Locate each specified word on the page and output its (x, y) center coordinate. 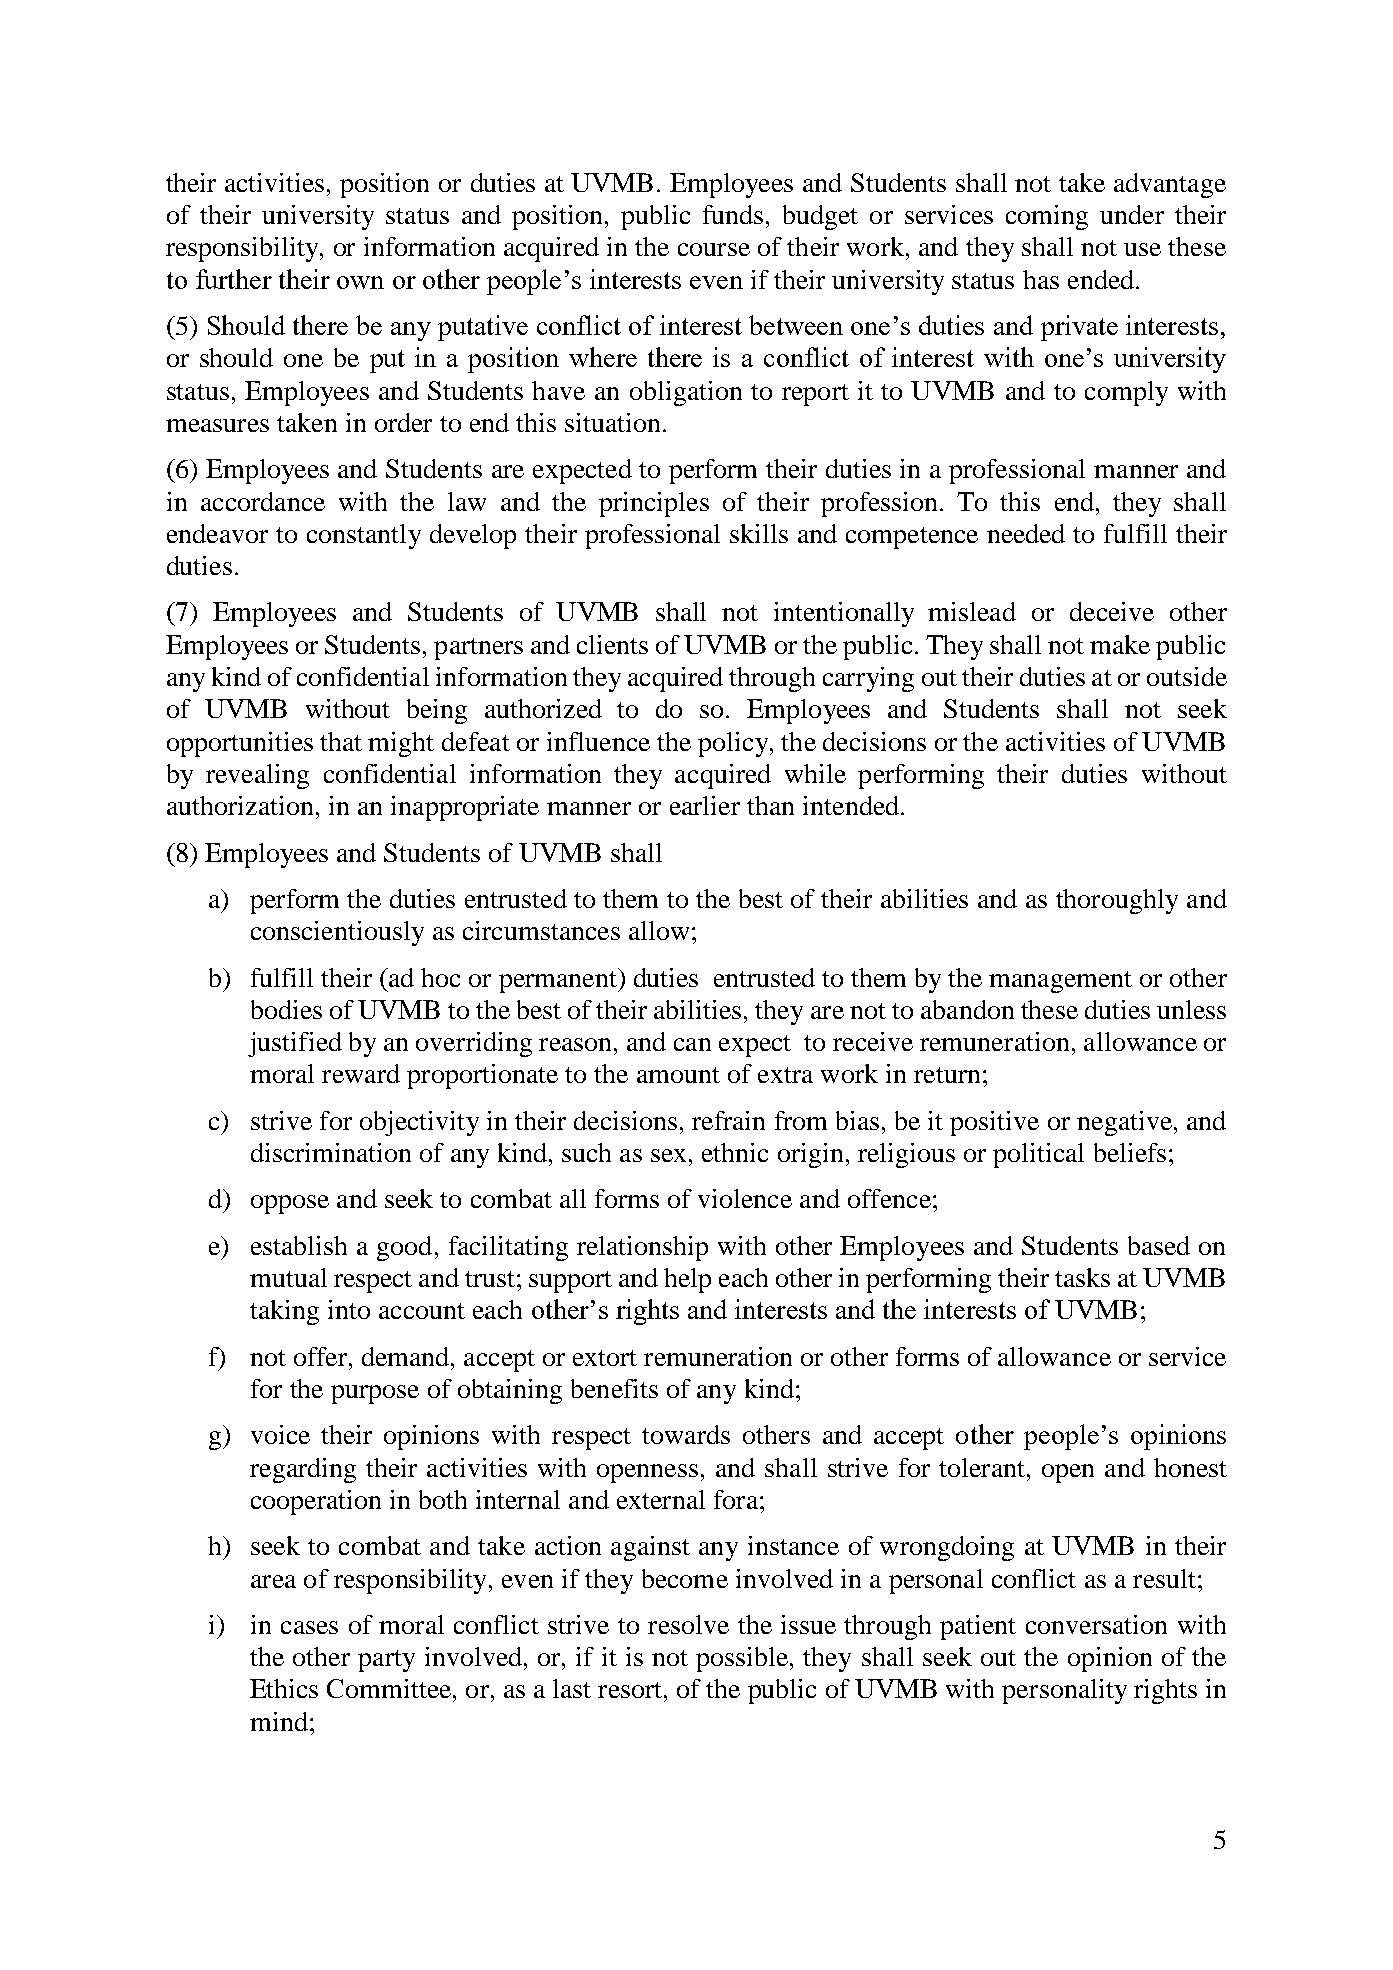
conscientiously (337, 933)
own (360, 282)
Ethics (284, 1688)
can (692, 1044)
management (1060, 982)
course (714, 249)
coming (1047, 217)
